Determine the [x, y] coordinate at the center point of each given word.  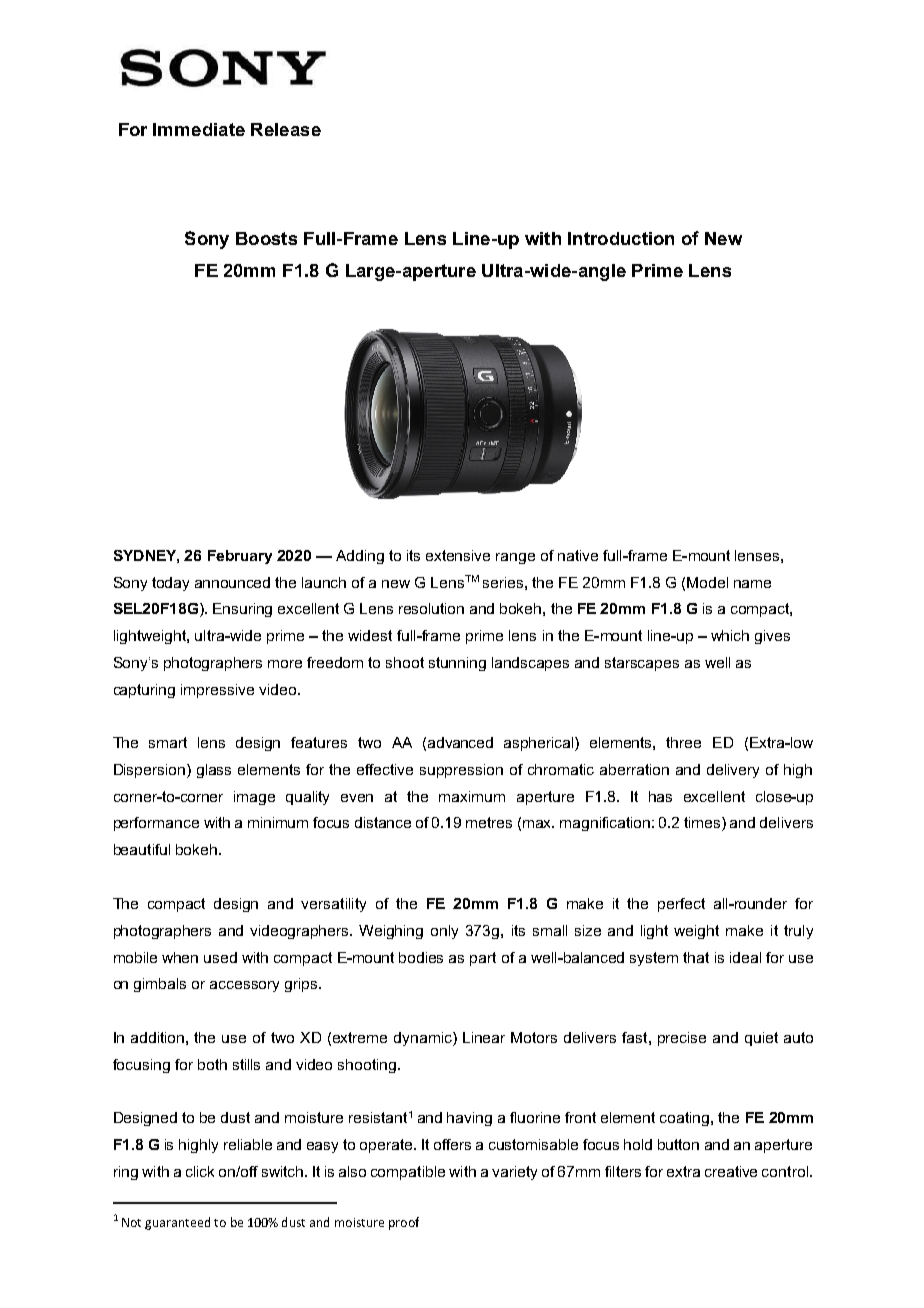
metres [489, 822]
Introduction [621, 238]
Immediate [199, 129]
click [200, 1171]
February [240, 557]
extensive [458, 555]
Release [286, 129]
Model [707, 582]
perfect [681, 905]
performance [156, 824]
